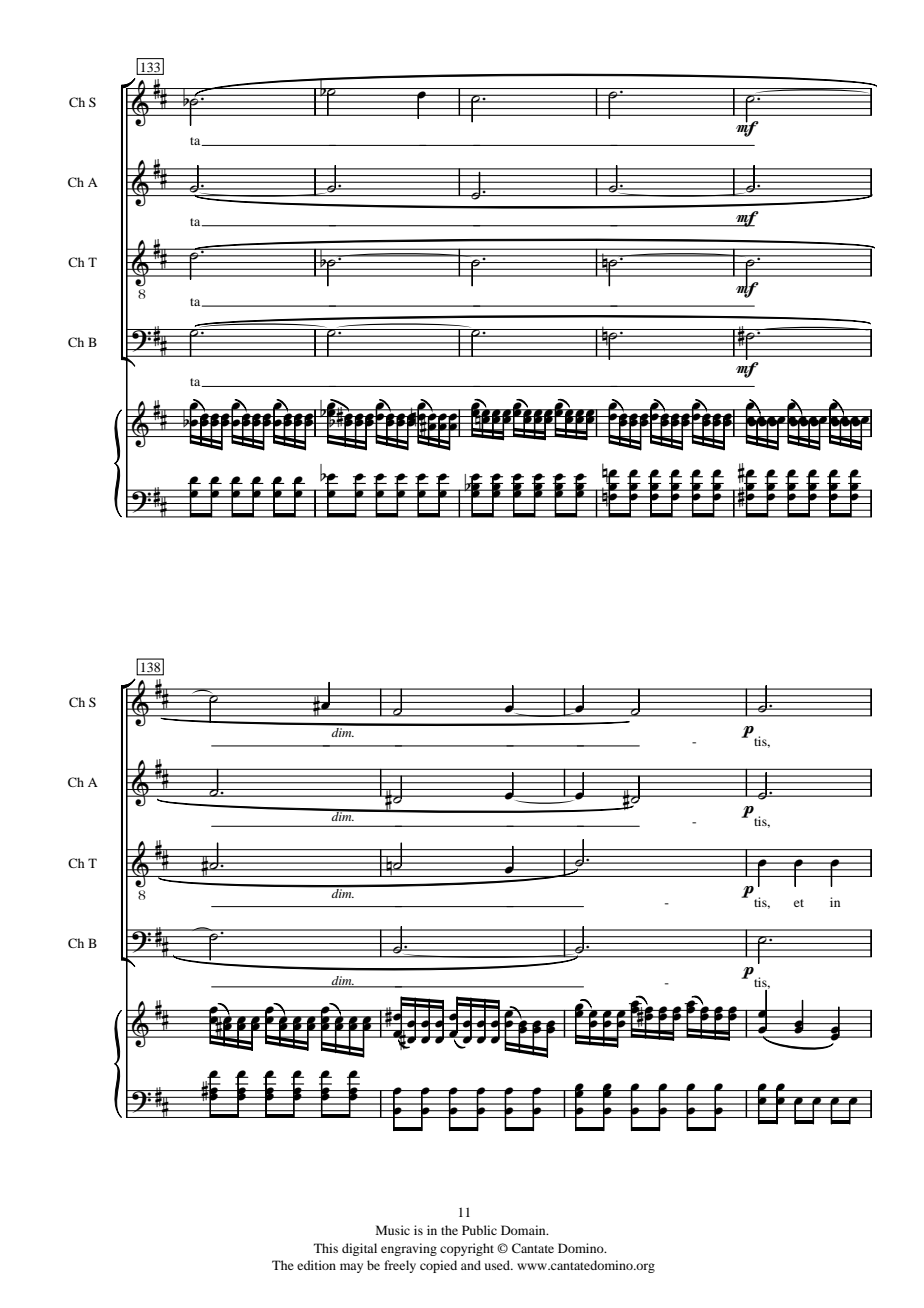 The image size is (924, 1308). What do you see at coordinates (393, 1230) in the page?
I see `Music` at bounding box center [393, 1230].
